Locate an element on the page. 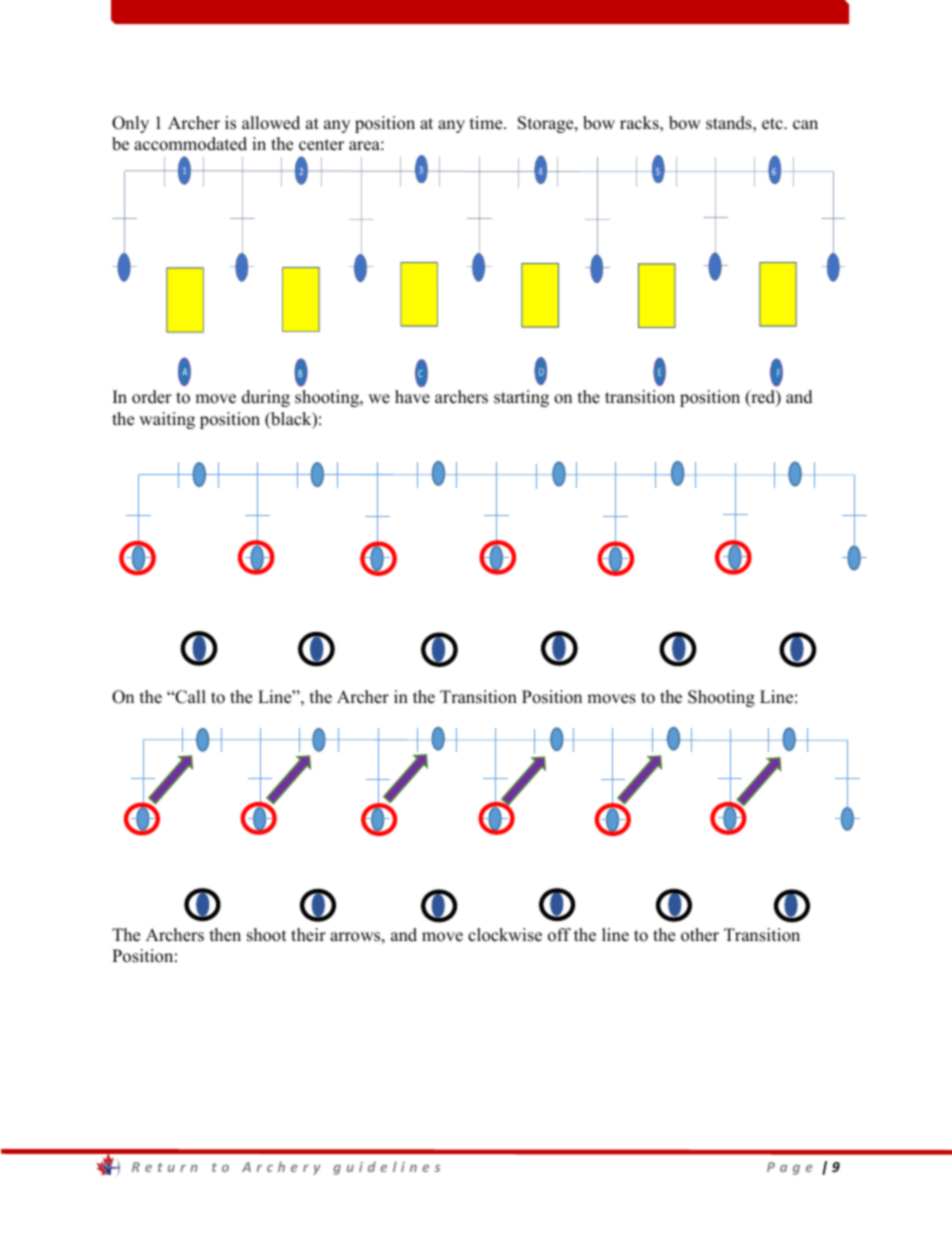  waiting is located at coordinates (167, 420).
